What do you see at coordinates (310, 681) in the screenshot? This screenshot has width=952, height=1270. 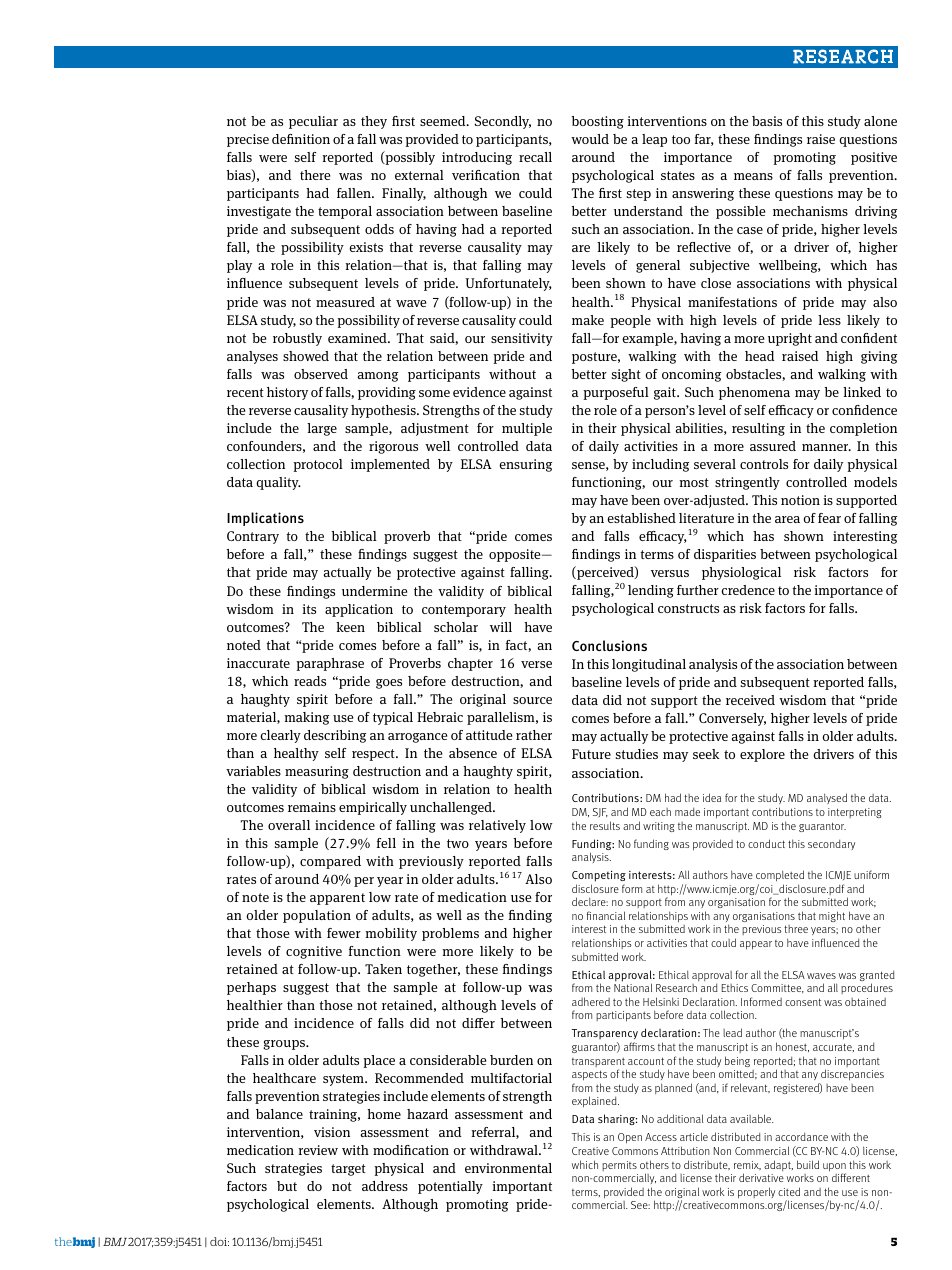 I see `reads` at bounding box center [310, 681].
